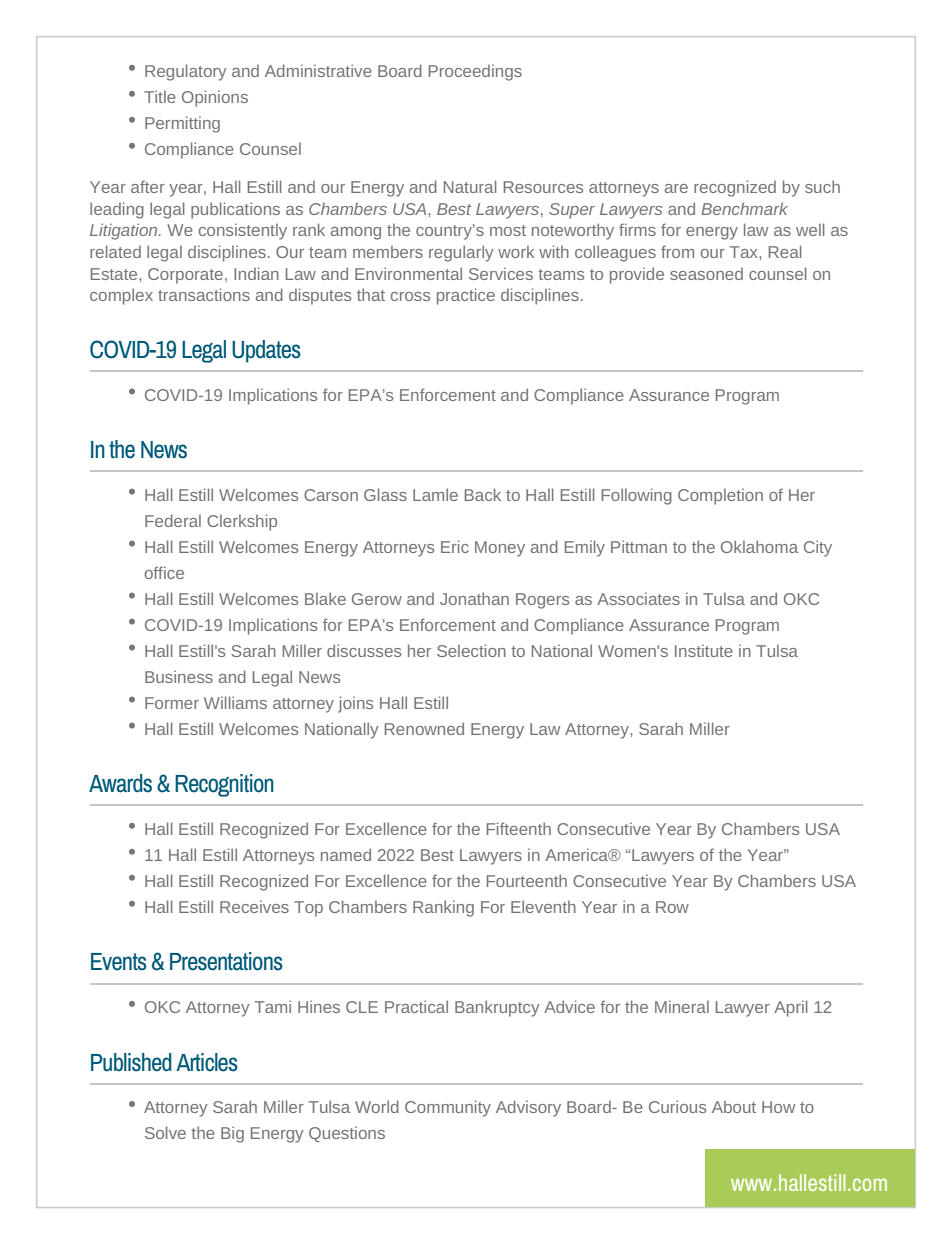  What do you see at coordinates (215, 98) in the screenshot?
I see `Opinions` at bounding box center [215, 98].
